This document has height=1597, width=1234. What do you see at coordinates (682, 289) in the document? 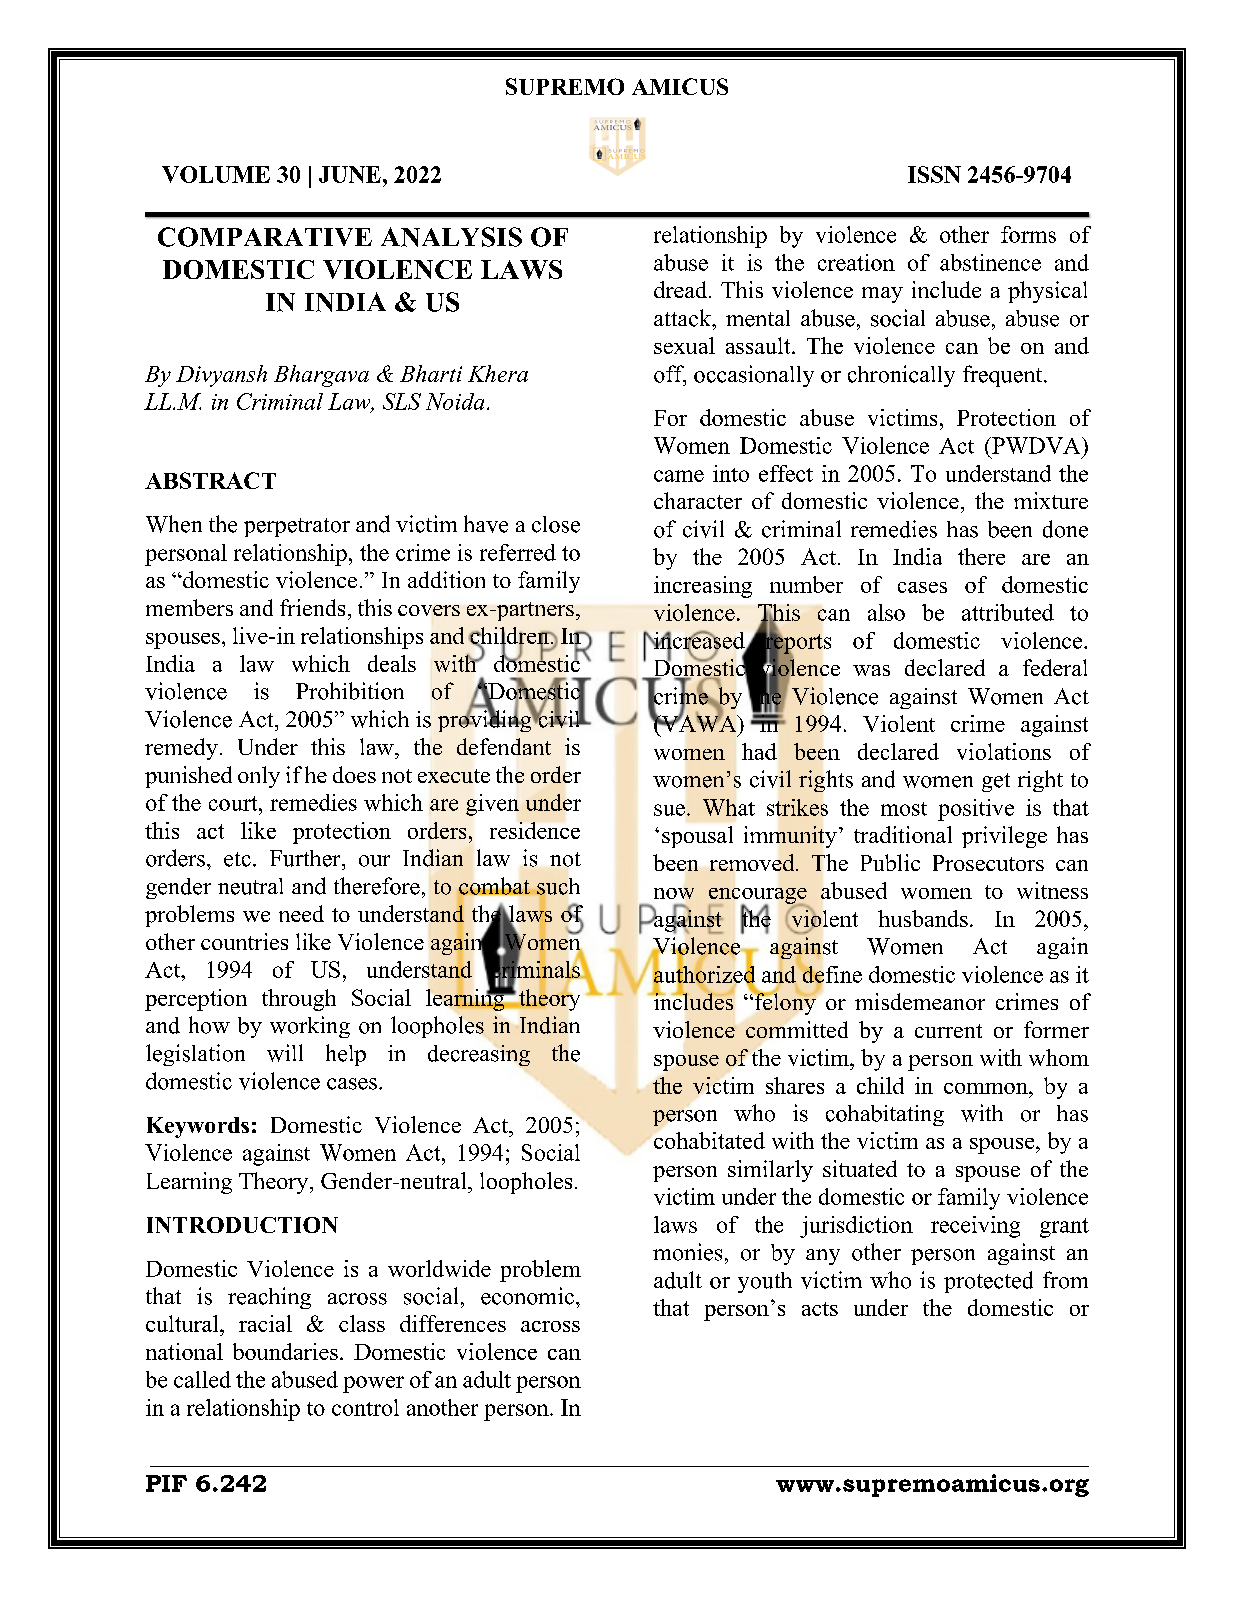
I see `dread` at bounding box center [682, 289].
